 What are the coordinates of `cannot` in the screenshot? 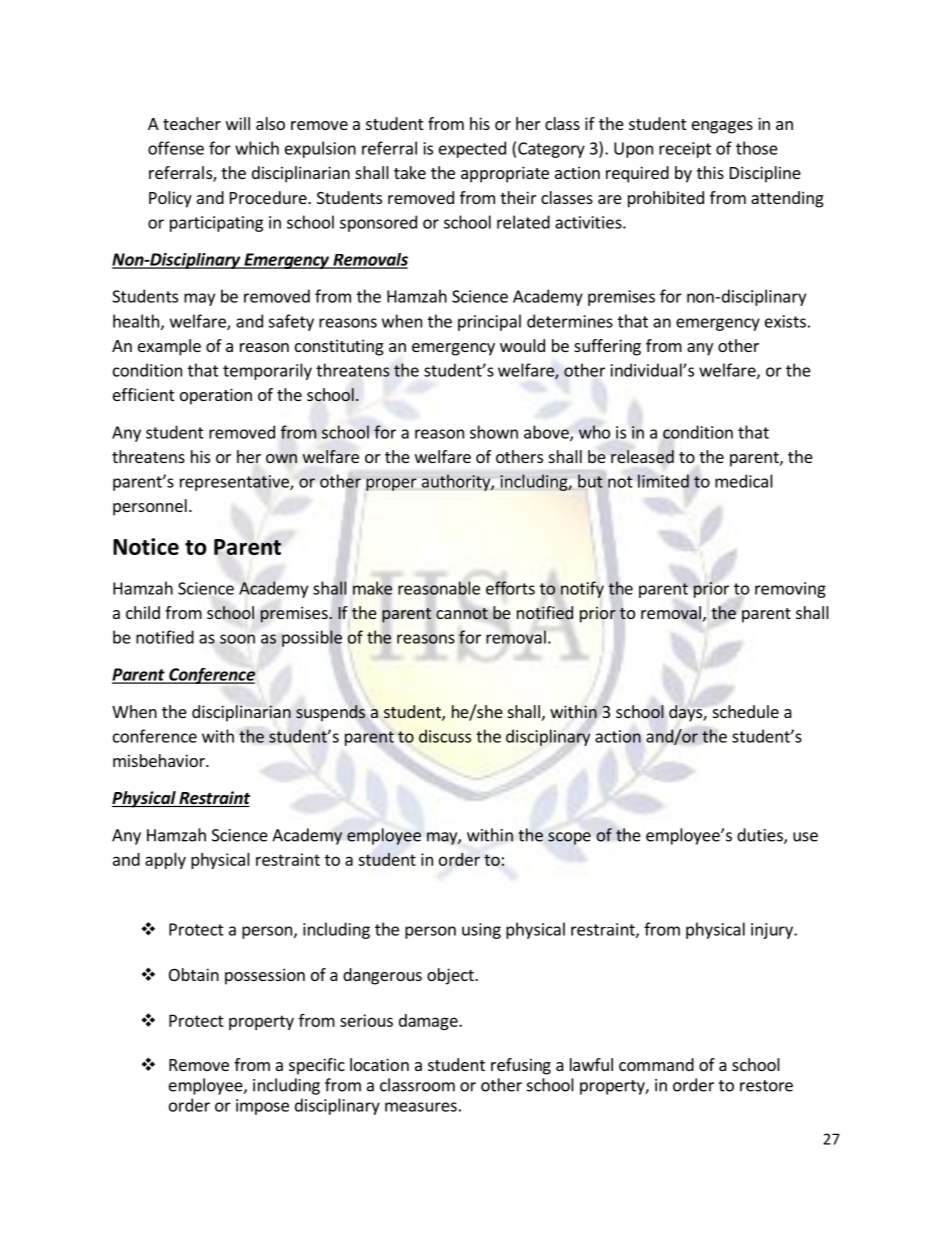 It's located at (462, 614).
